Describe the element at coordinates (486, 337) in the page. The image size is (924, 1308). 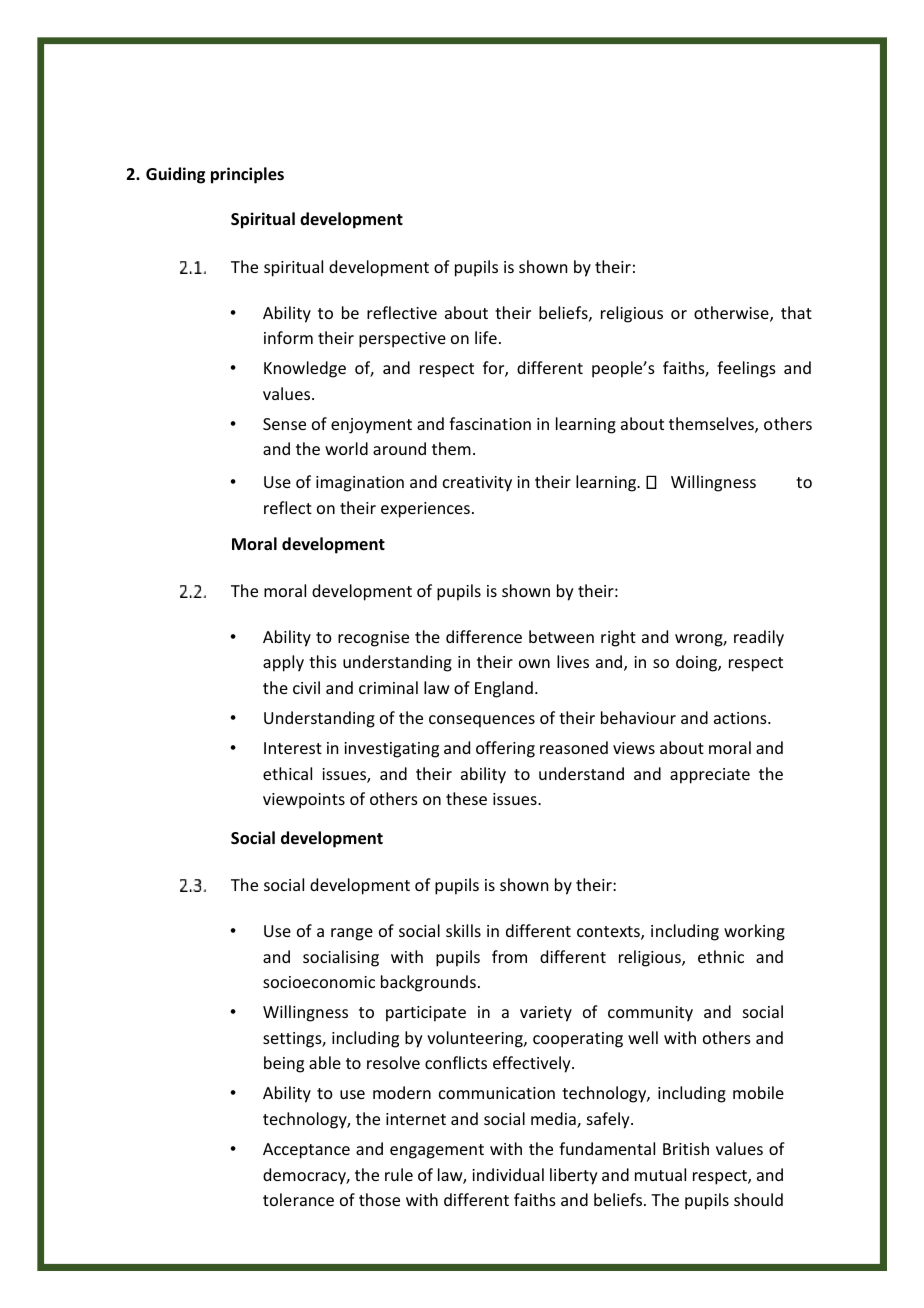
I see `life` at that location.
